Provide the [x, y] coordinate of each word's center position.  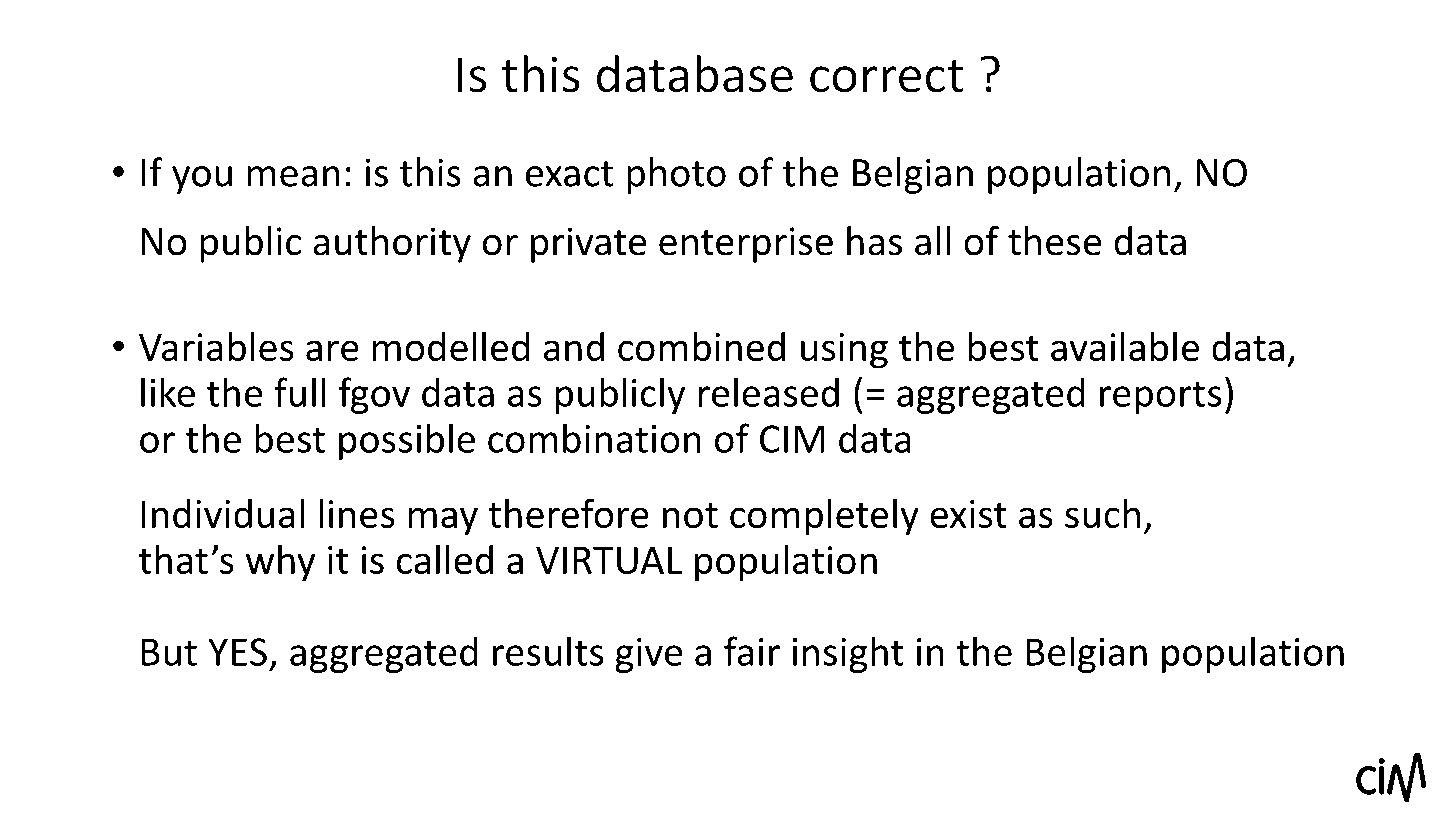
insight [848, 654]
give [648, 655]
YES [237, 652]
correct [887, 76]
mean [293, 176]
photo [676, 175]
